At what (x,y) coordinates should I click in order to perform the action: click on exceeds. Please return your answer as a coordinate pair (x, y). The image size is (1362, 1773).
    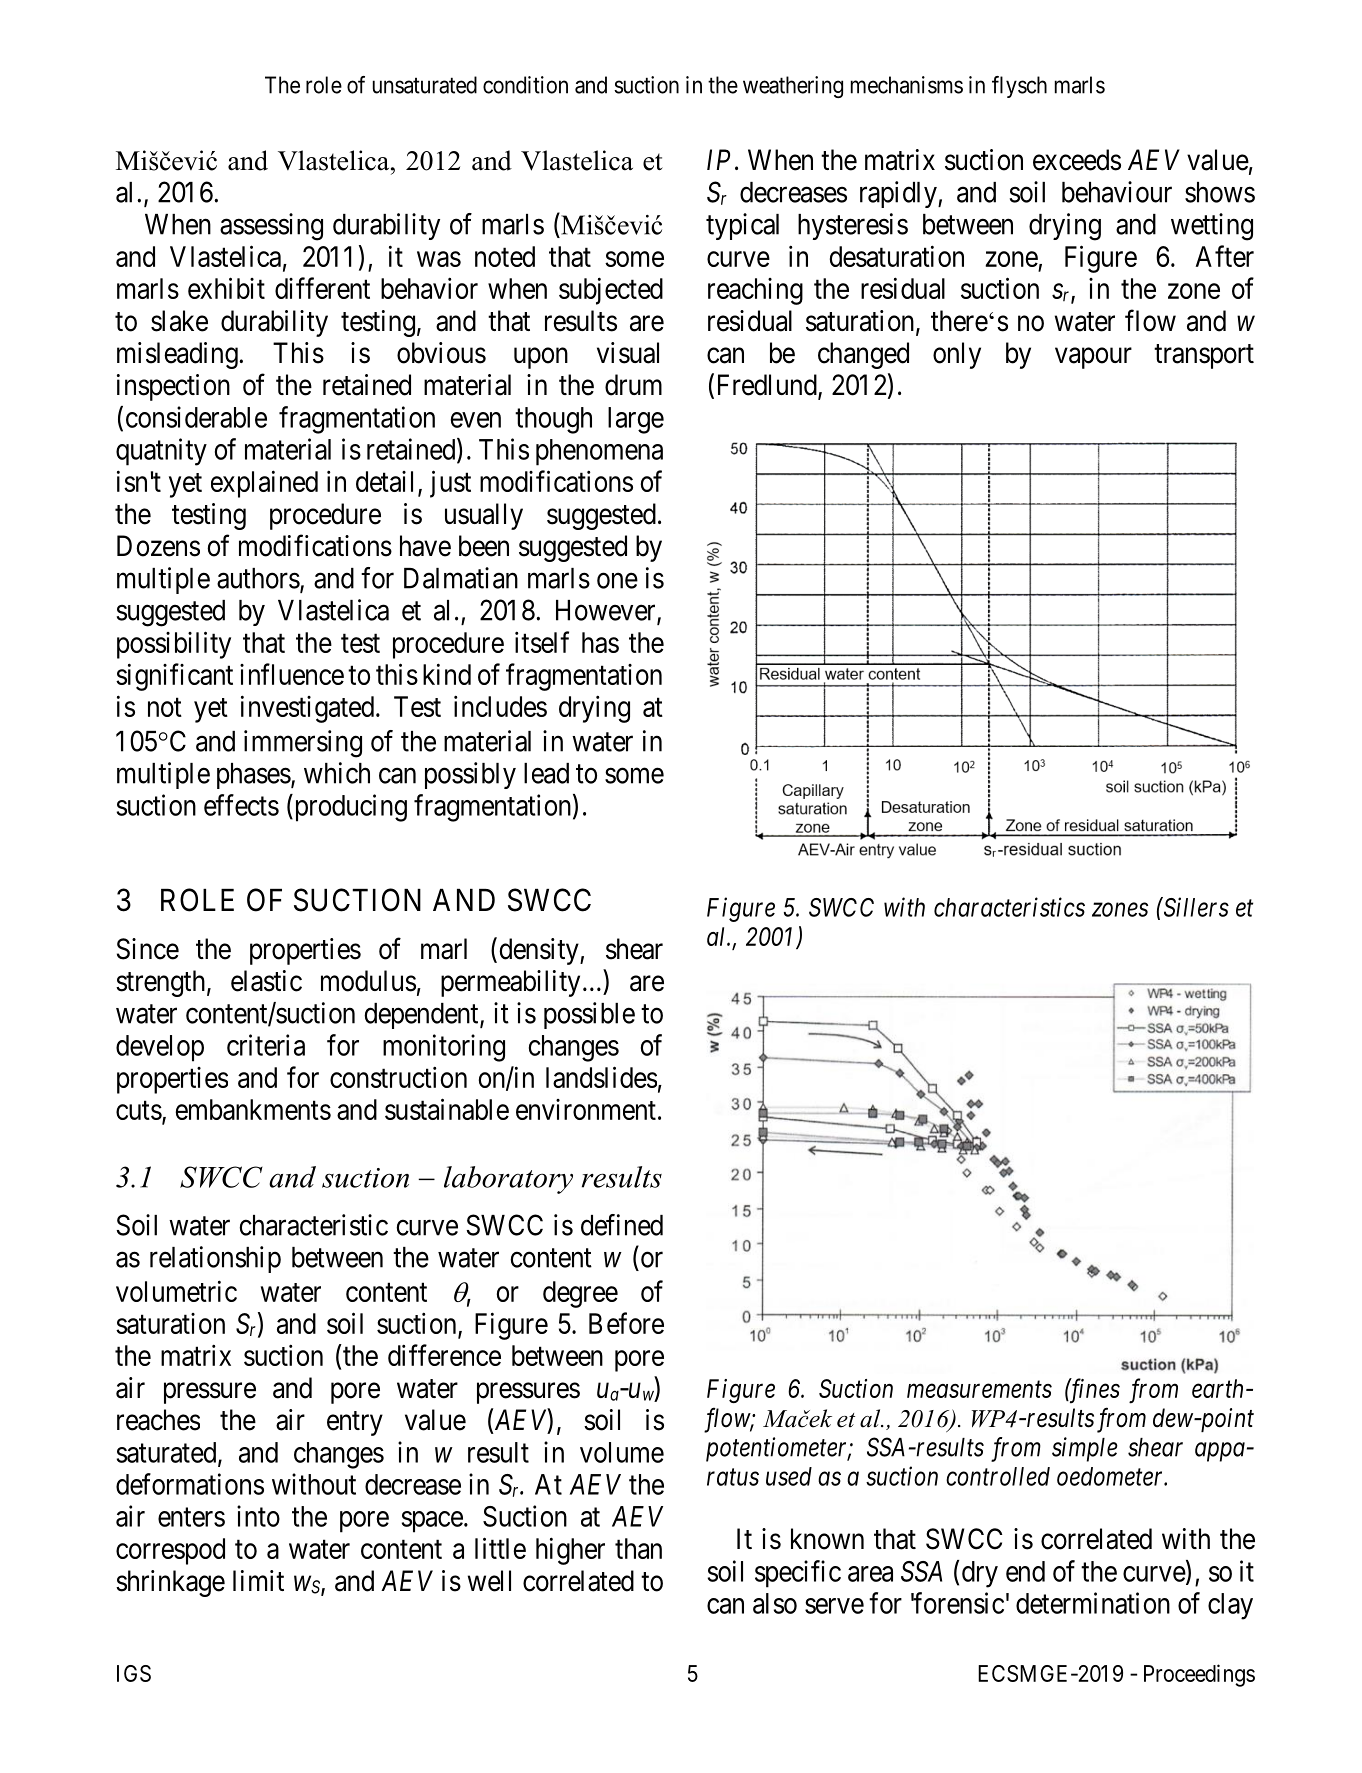
    Looking at the image, I should click on (1077, 160).
